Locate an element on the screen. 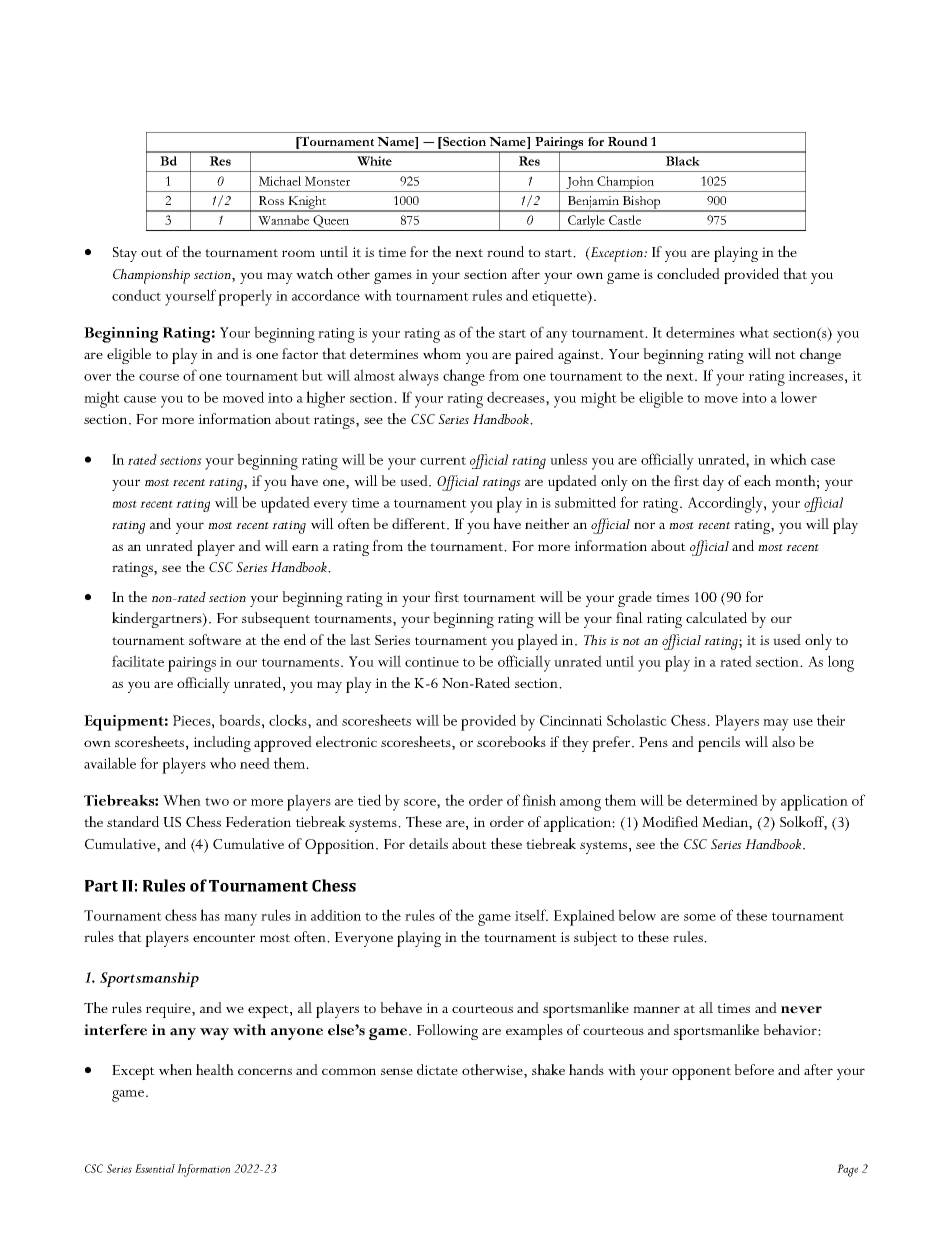 The width and height of the screenshot is (952, 1233). Black is located at coordinates (683, 161).
